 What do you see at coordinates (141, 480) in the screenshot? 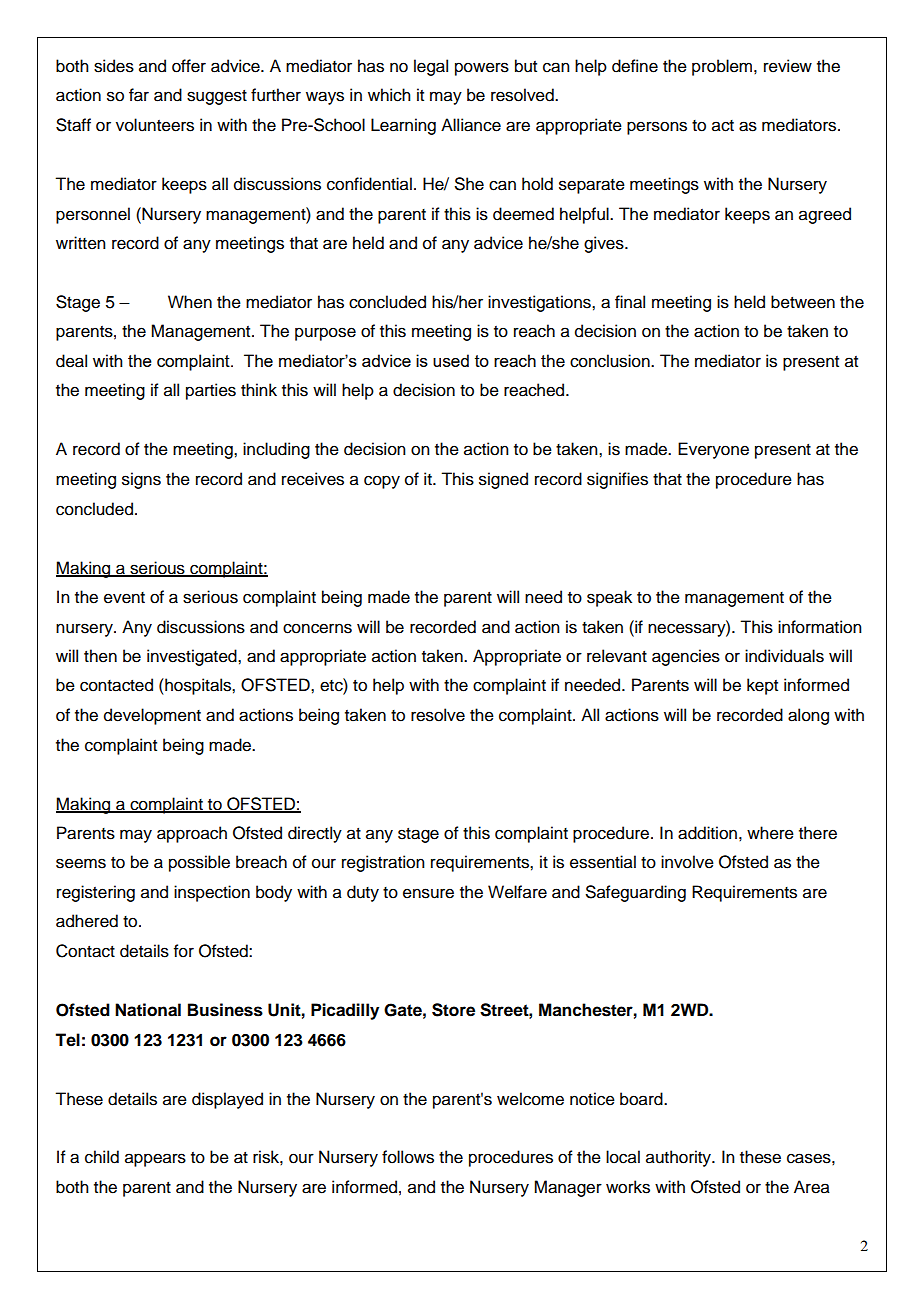
I see `signs` at bounding box center [141, 480].
